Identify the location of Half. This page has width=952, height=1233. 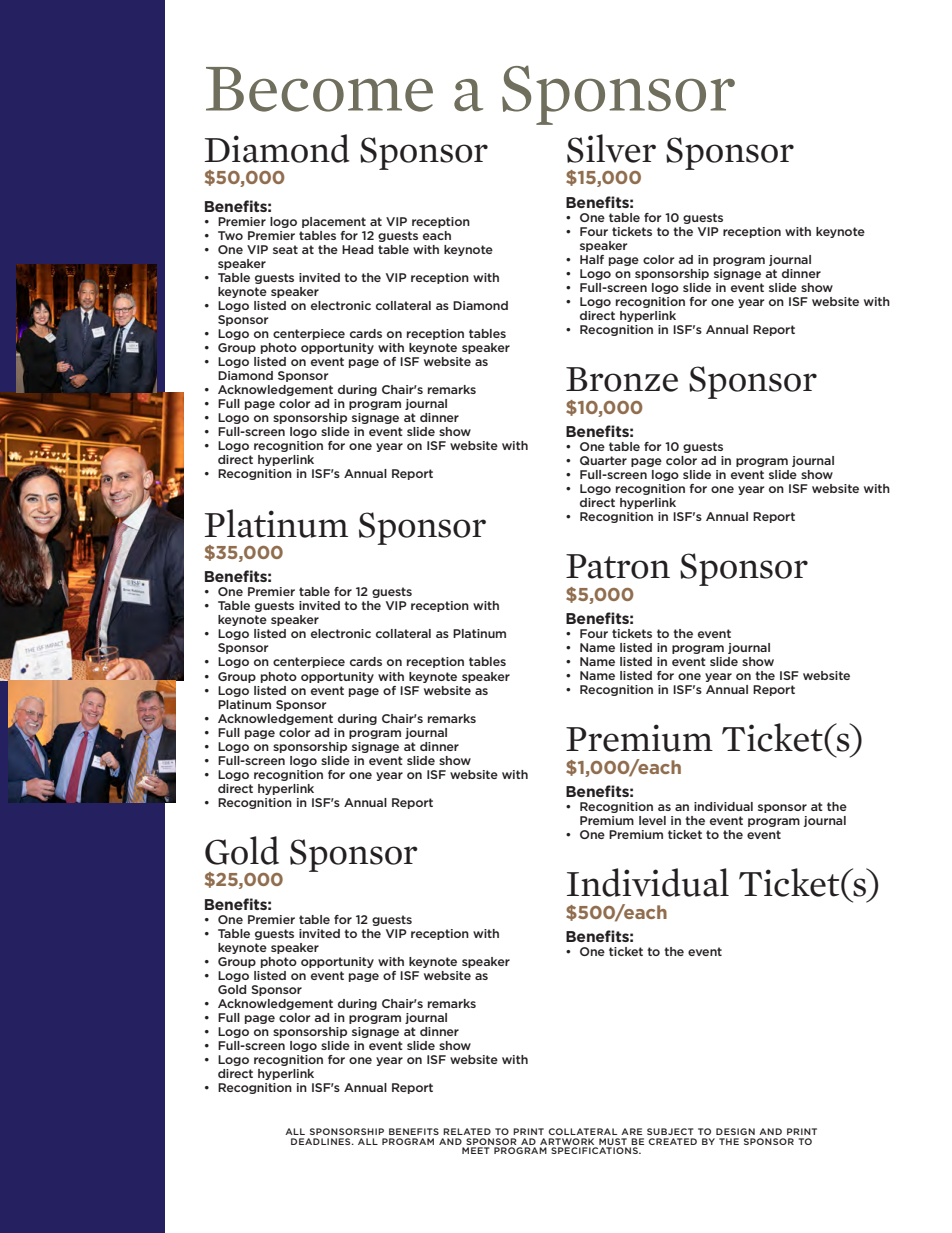
(592, 259).
